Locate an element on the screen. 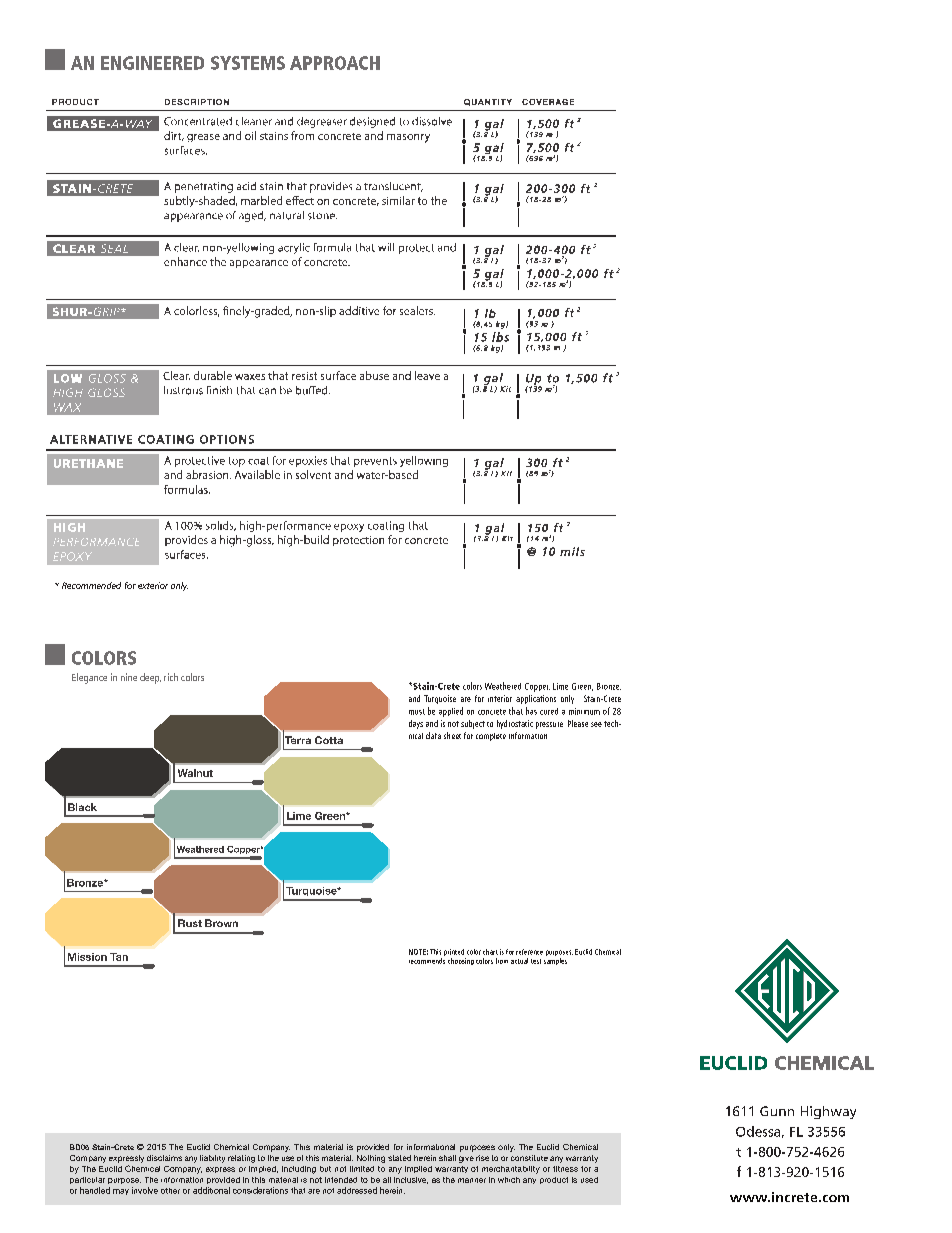 The image size is (952, 1233). exterior is located at coordinates (153, 585).
